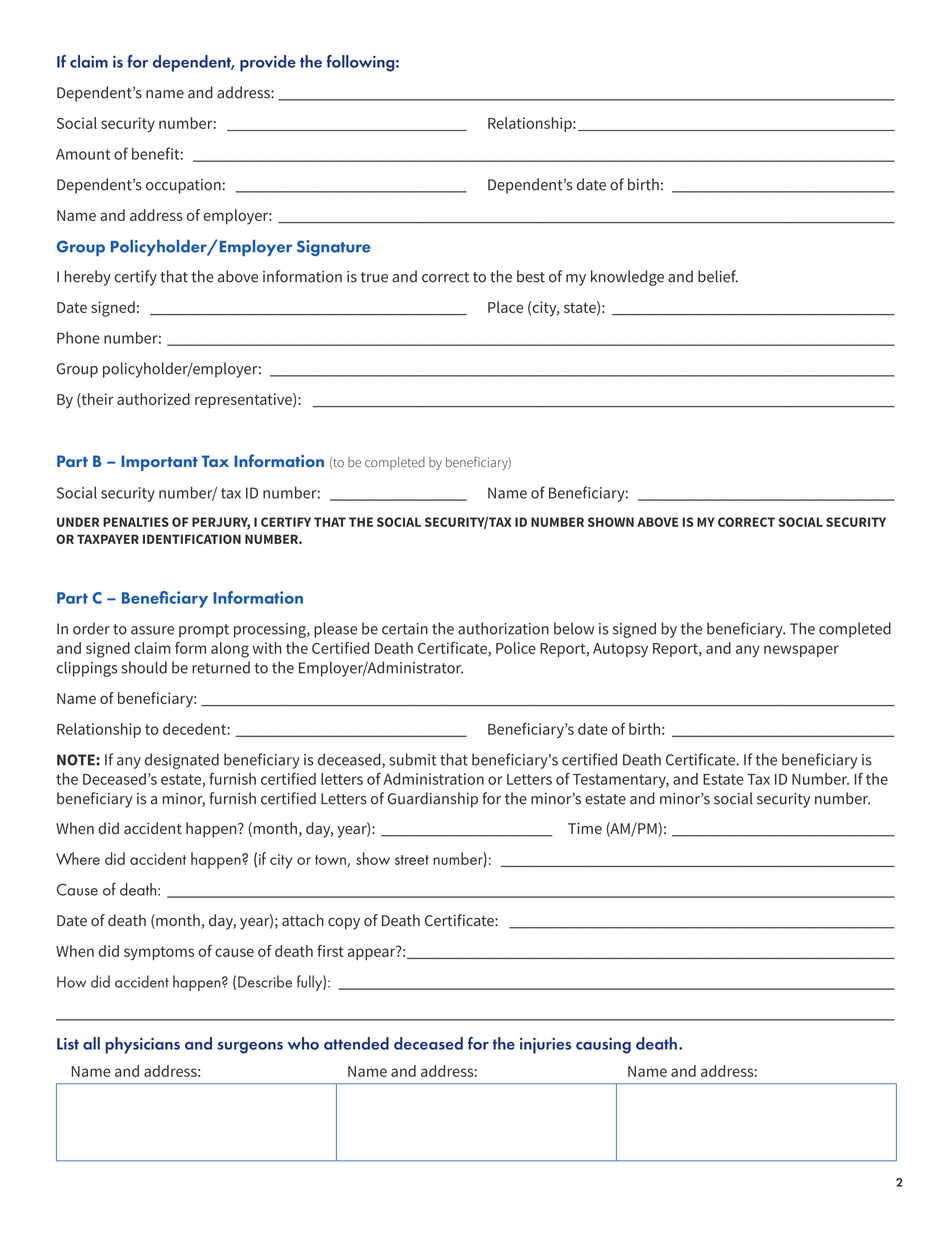 This screenshot has height=1233, width=952. What do you see at coordinates (83, 154) in the screenshot?
I see `Amount` at bounding box center [83, 154].
